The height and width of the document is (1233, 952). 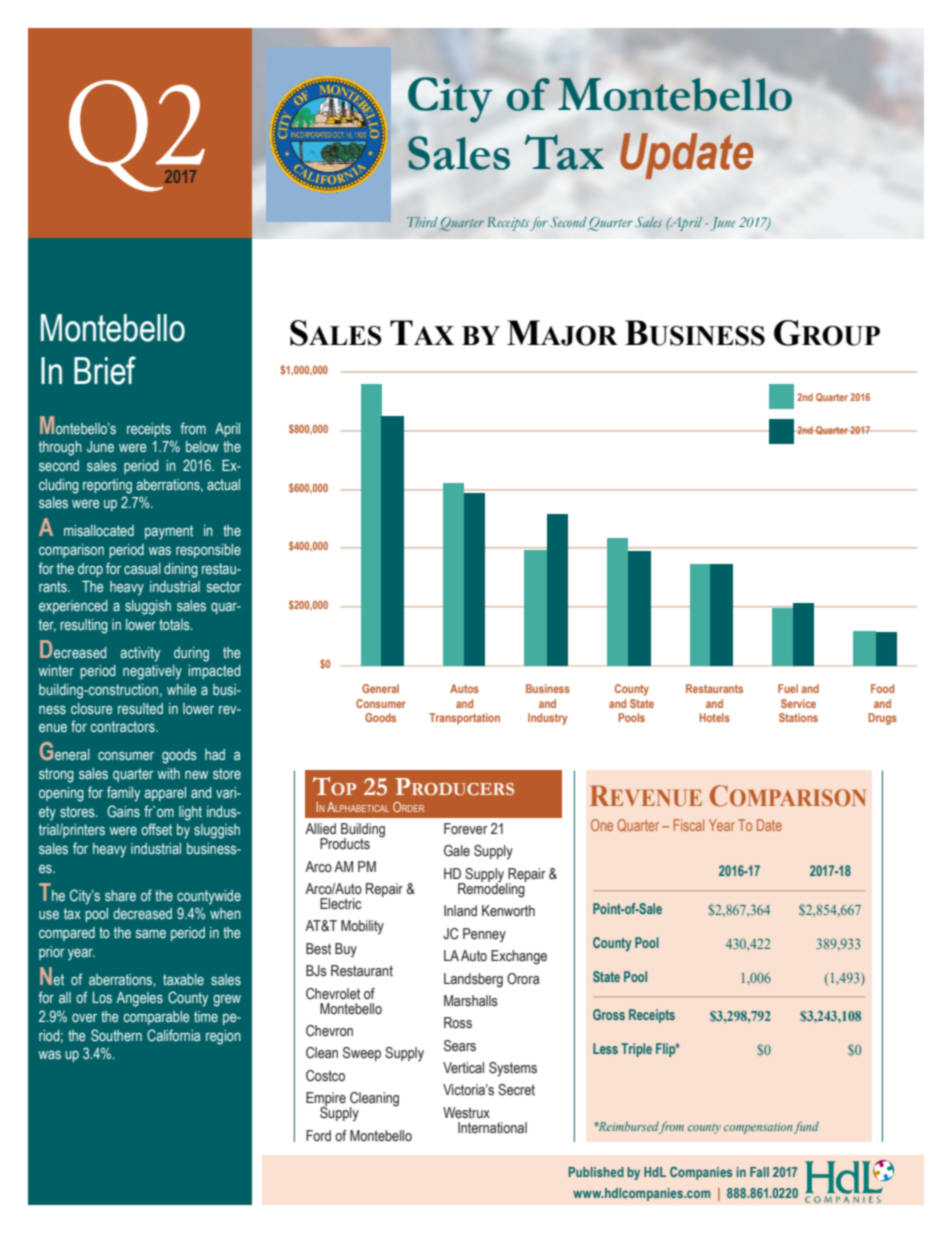 I want to click on totals, so click(x=175, y=624).
